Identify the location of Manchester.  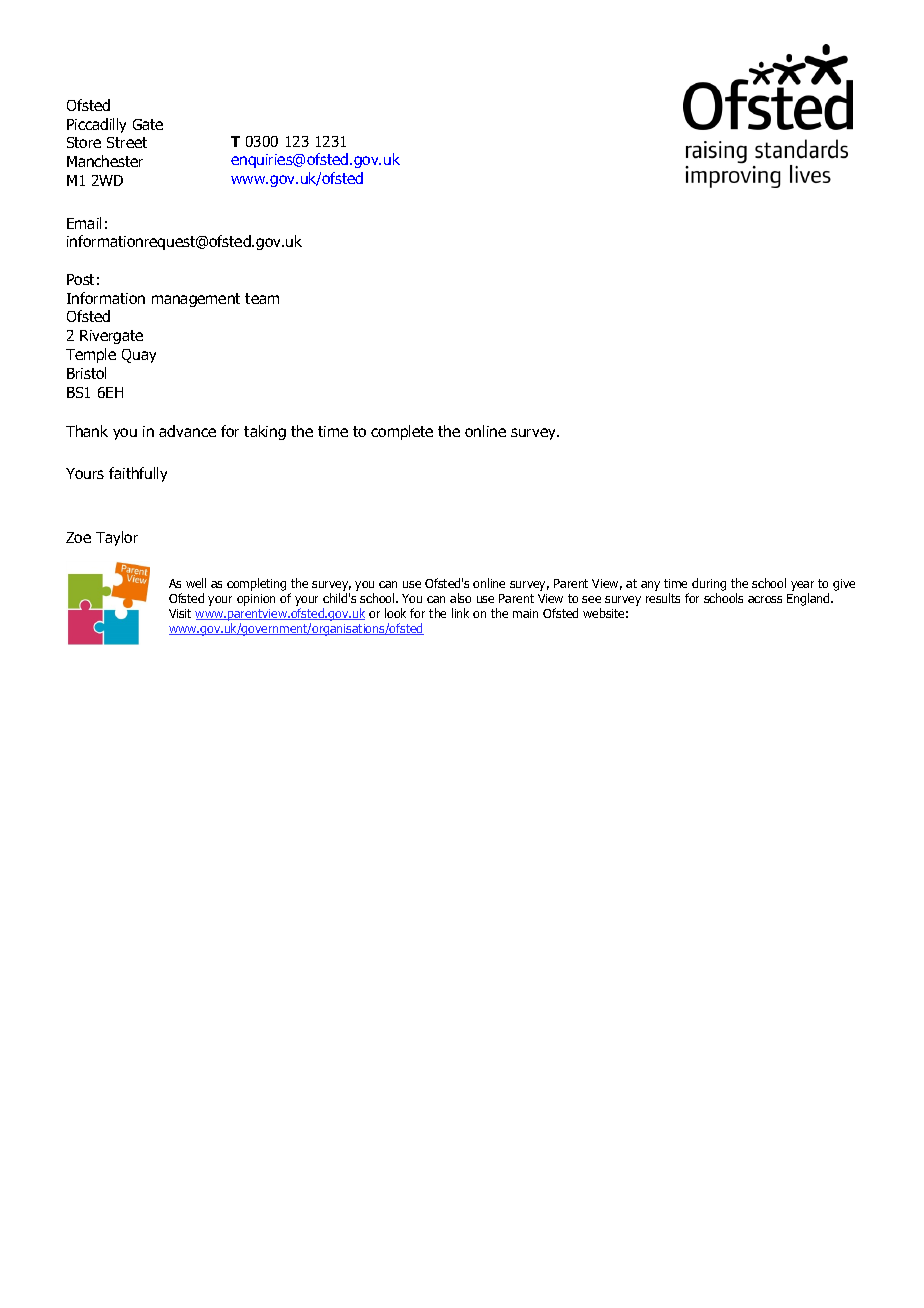
(105, 161).
